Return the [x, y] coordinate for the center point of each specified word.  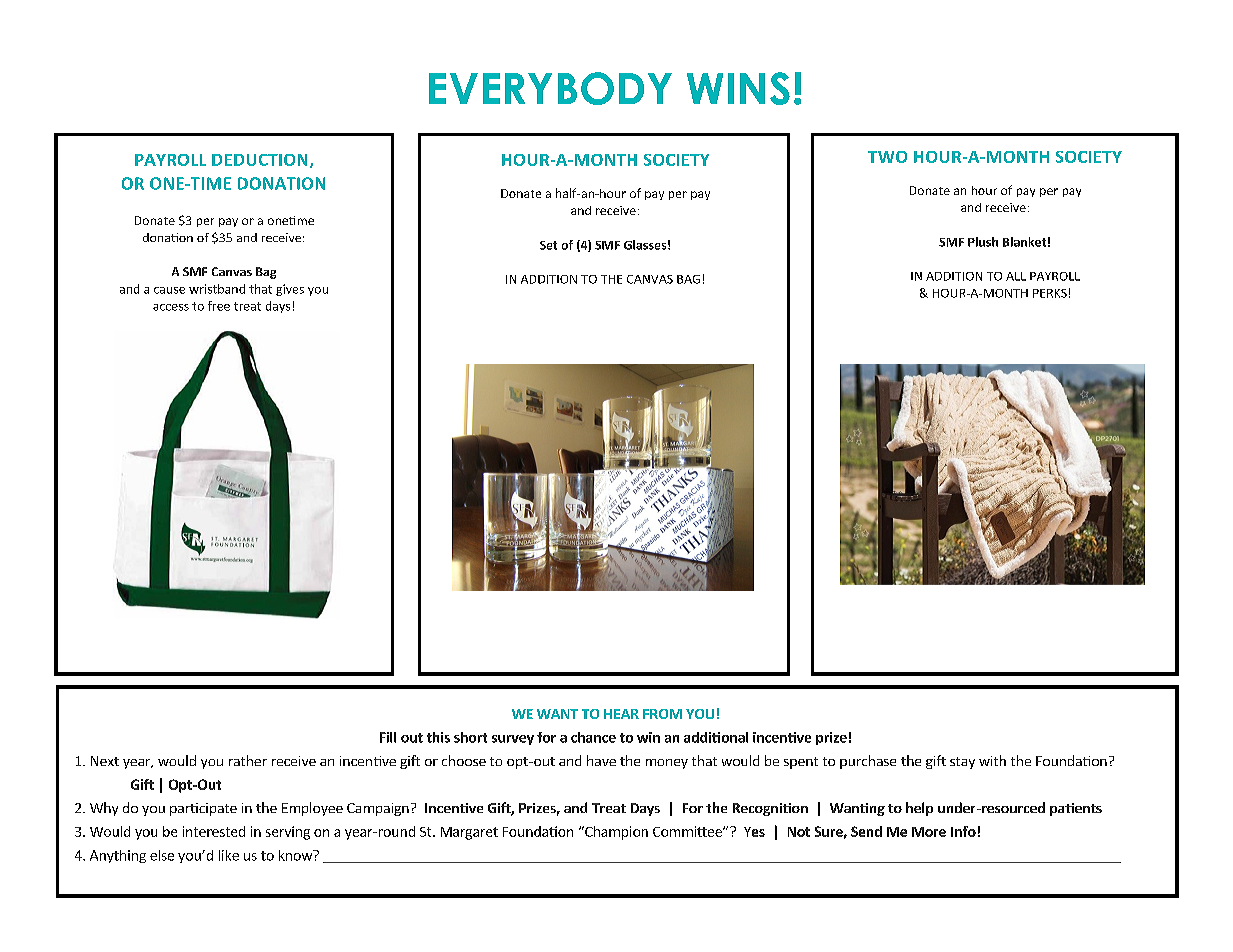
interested [214, 831]
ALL [1016, 276]
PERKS [1050, 293]
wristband [217, 289]
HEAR [621, 714]
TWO [887, 157]
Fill [388, 737]
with [992, 760]
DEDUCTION [259, 160]
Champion [615, 833]
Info [963, 831]
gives [290, 290]
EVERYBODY [550, 88]
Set [548, 245]
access [171, 307]
